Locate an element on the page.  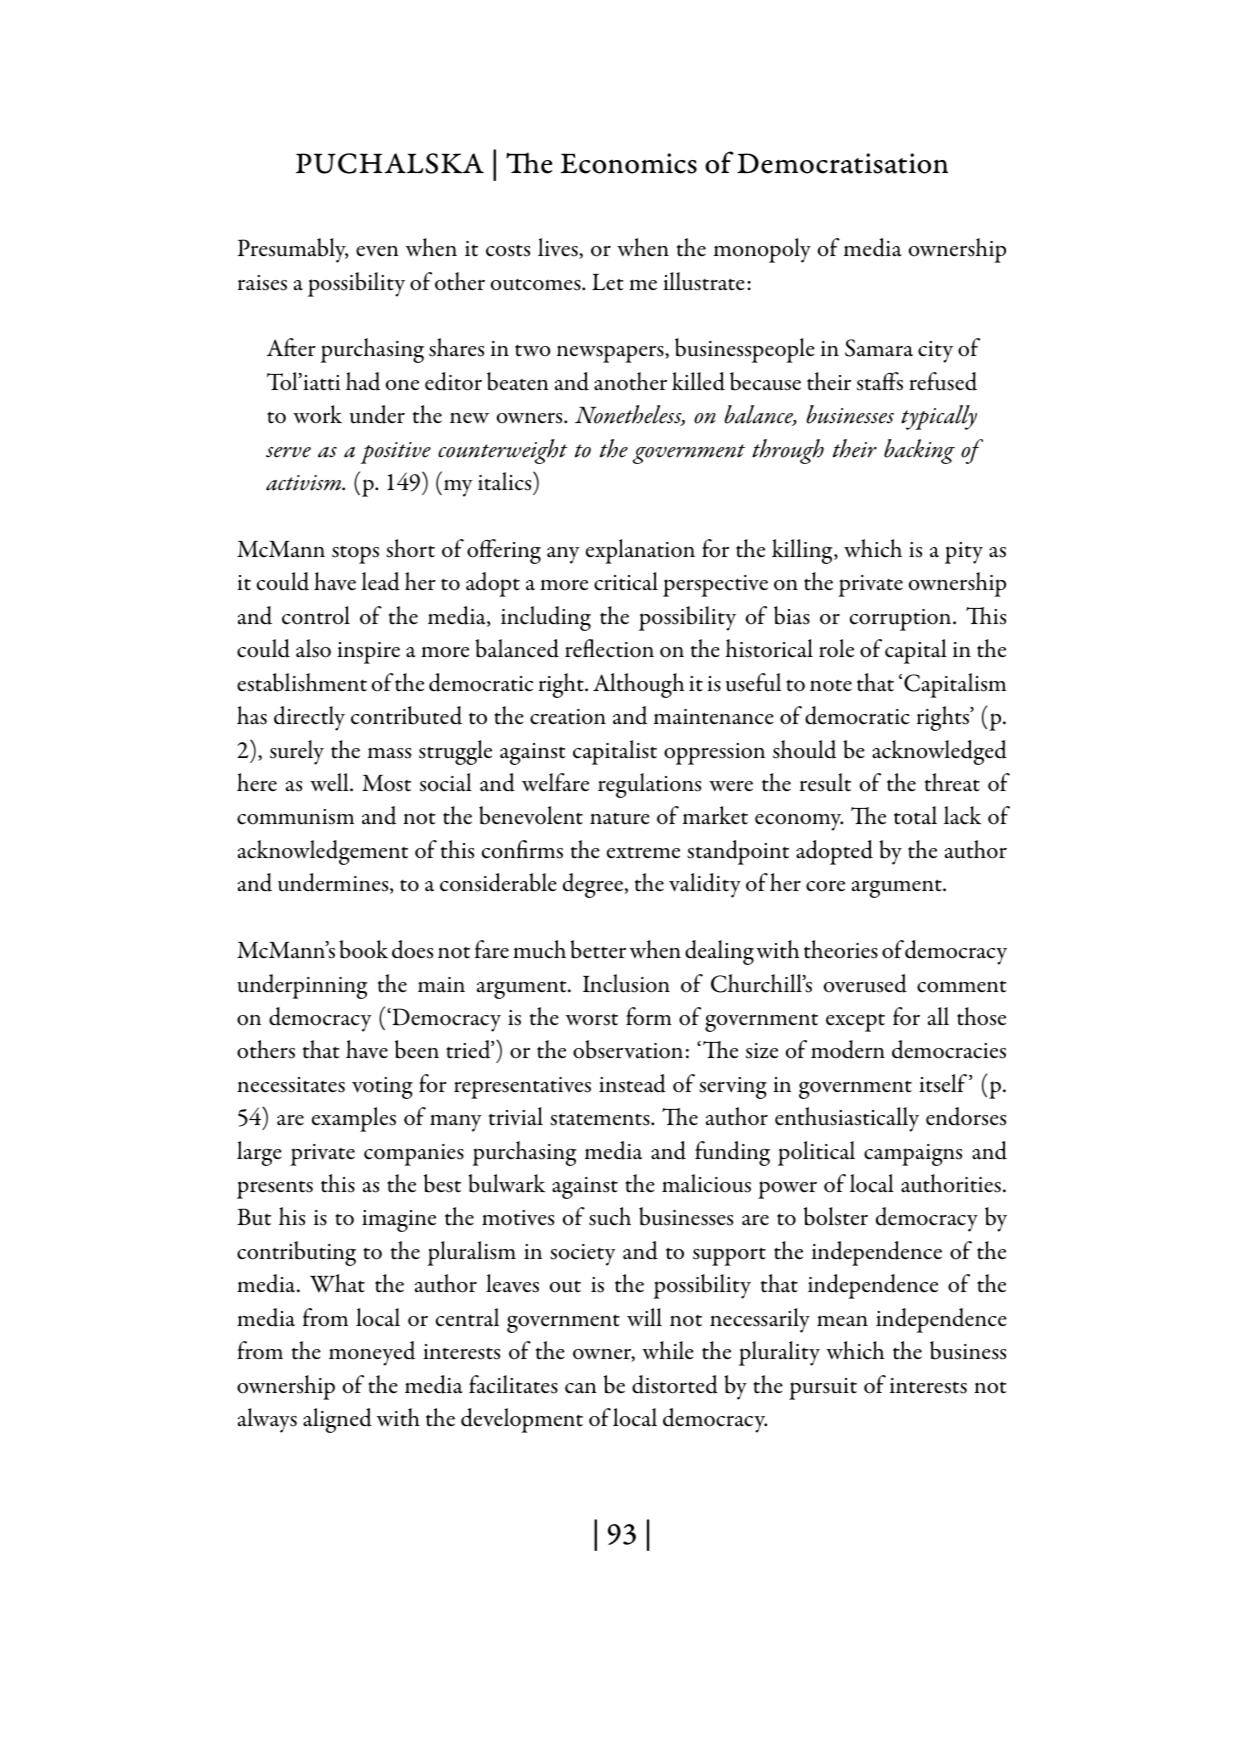
control is located at coordinates (316, 615).
